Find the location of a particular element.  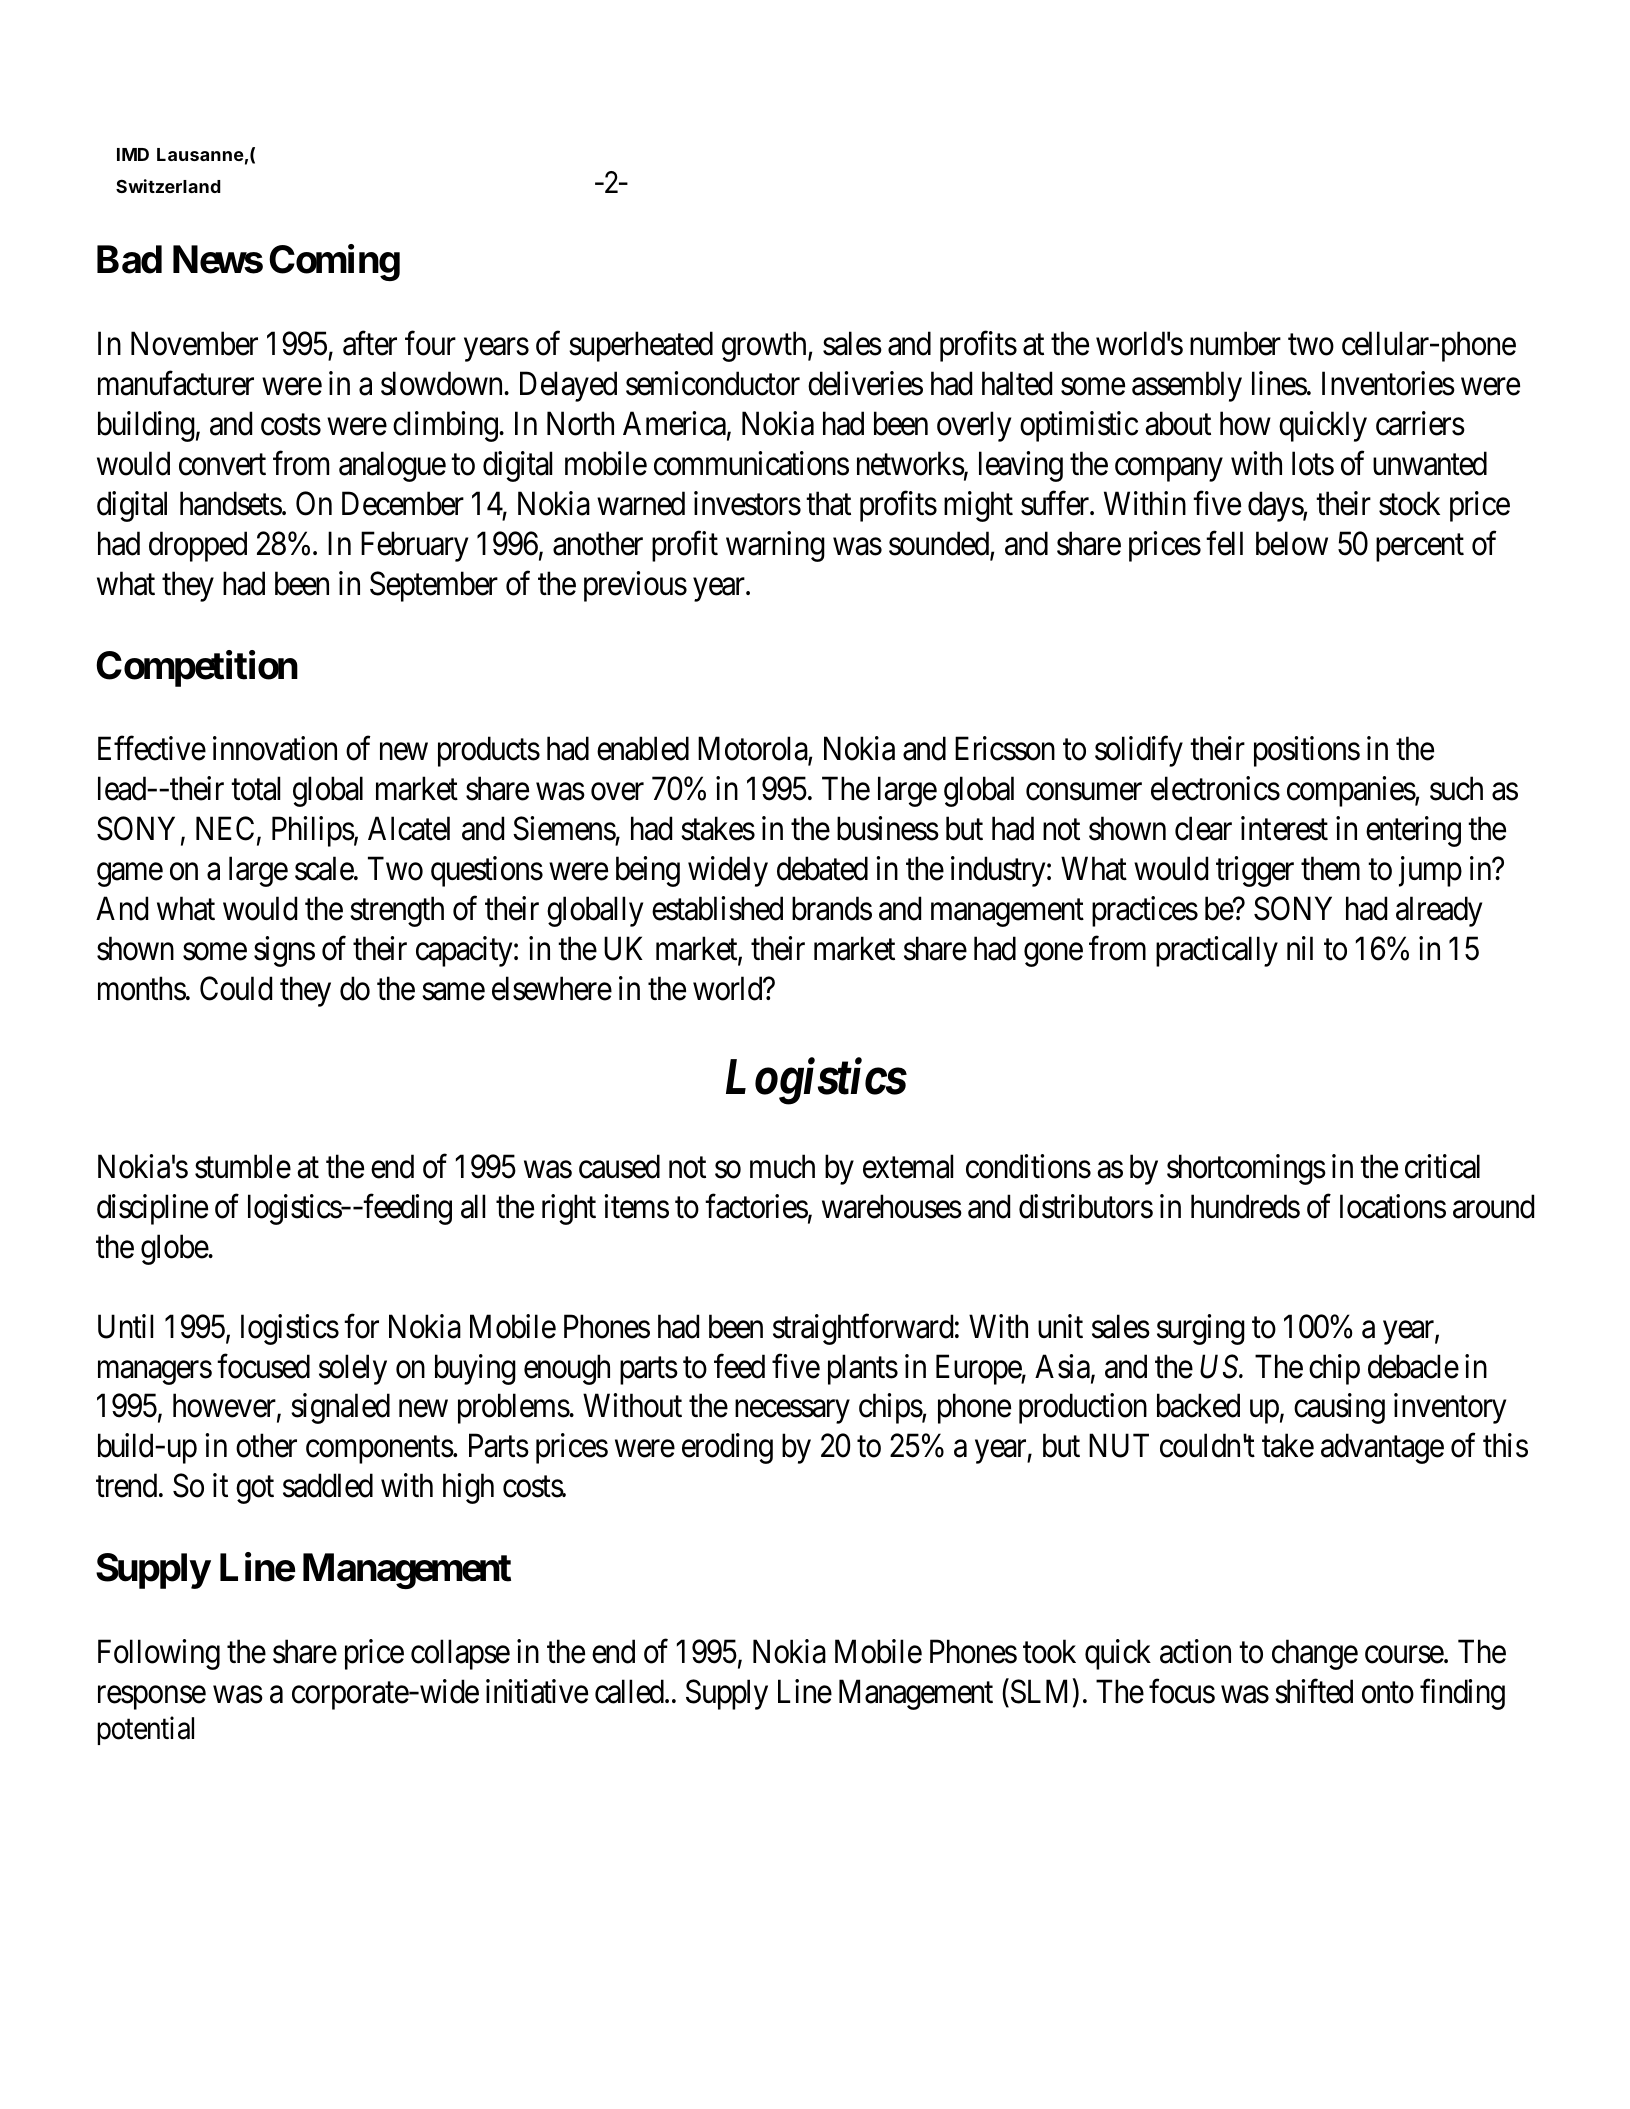

number is located at coordinates (1235, 343).
